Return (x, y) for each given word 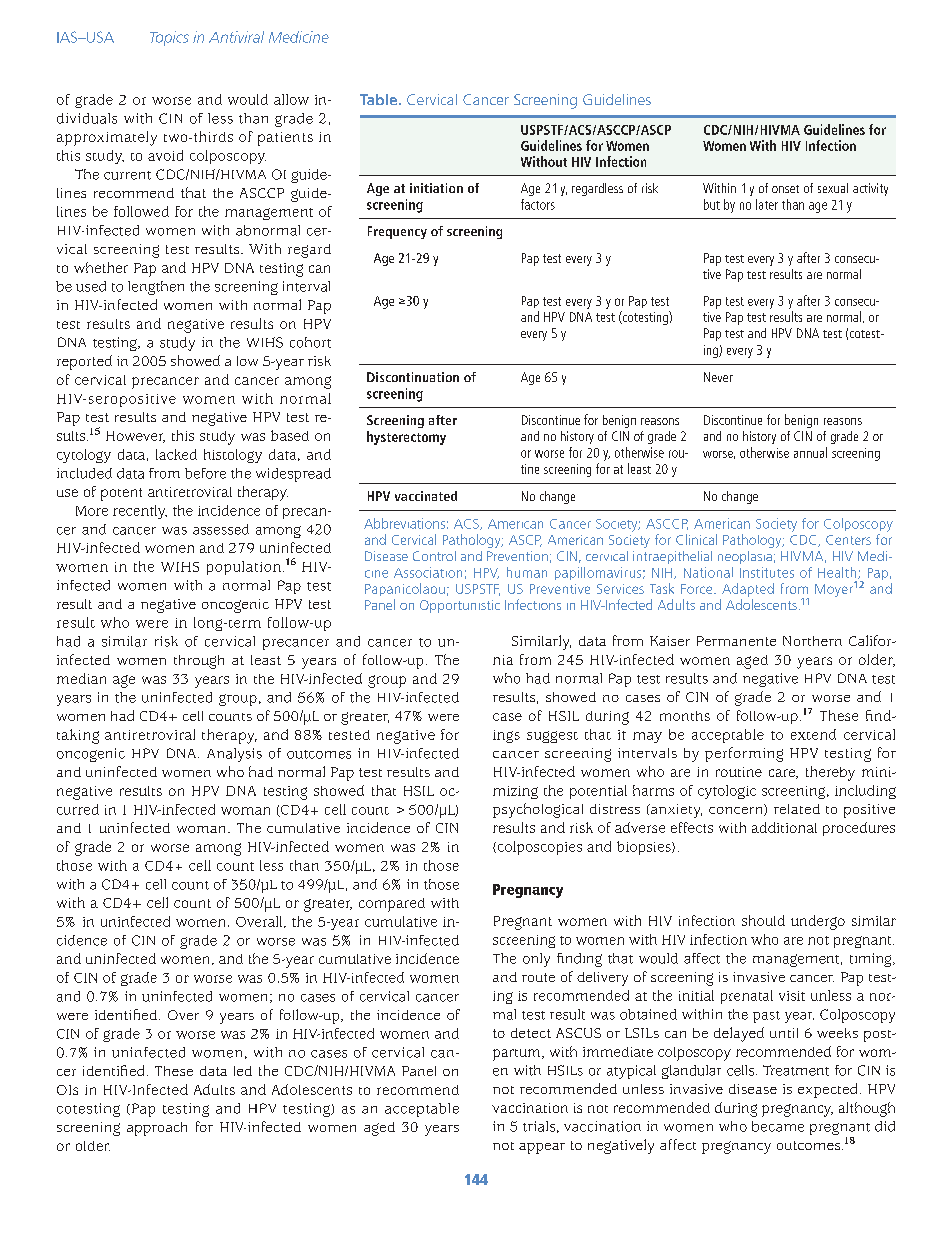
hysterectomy (406, 438)
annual (810, 452)
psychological (538, 810)
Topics (169, 38)
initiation (436, 188)
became (778, 1126)
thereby (830, 773)
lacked (176, 454)
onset (785, 189)
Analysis (234, 755)
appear (542, 1148)
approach (157, 1129)
